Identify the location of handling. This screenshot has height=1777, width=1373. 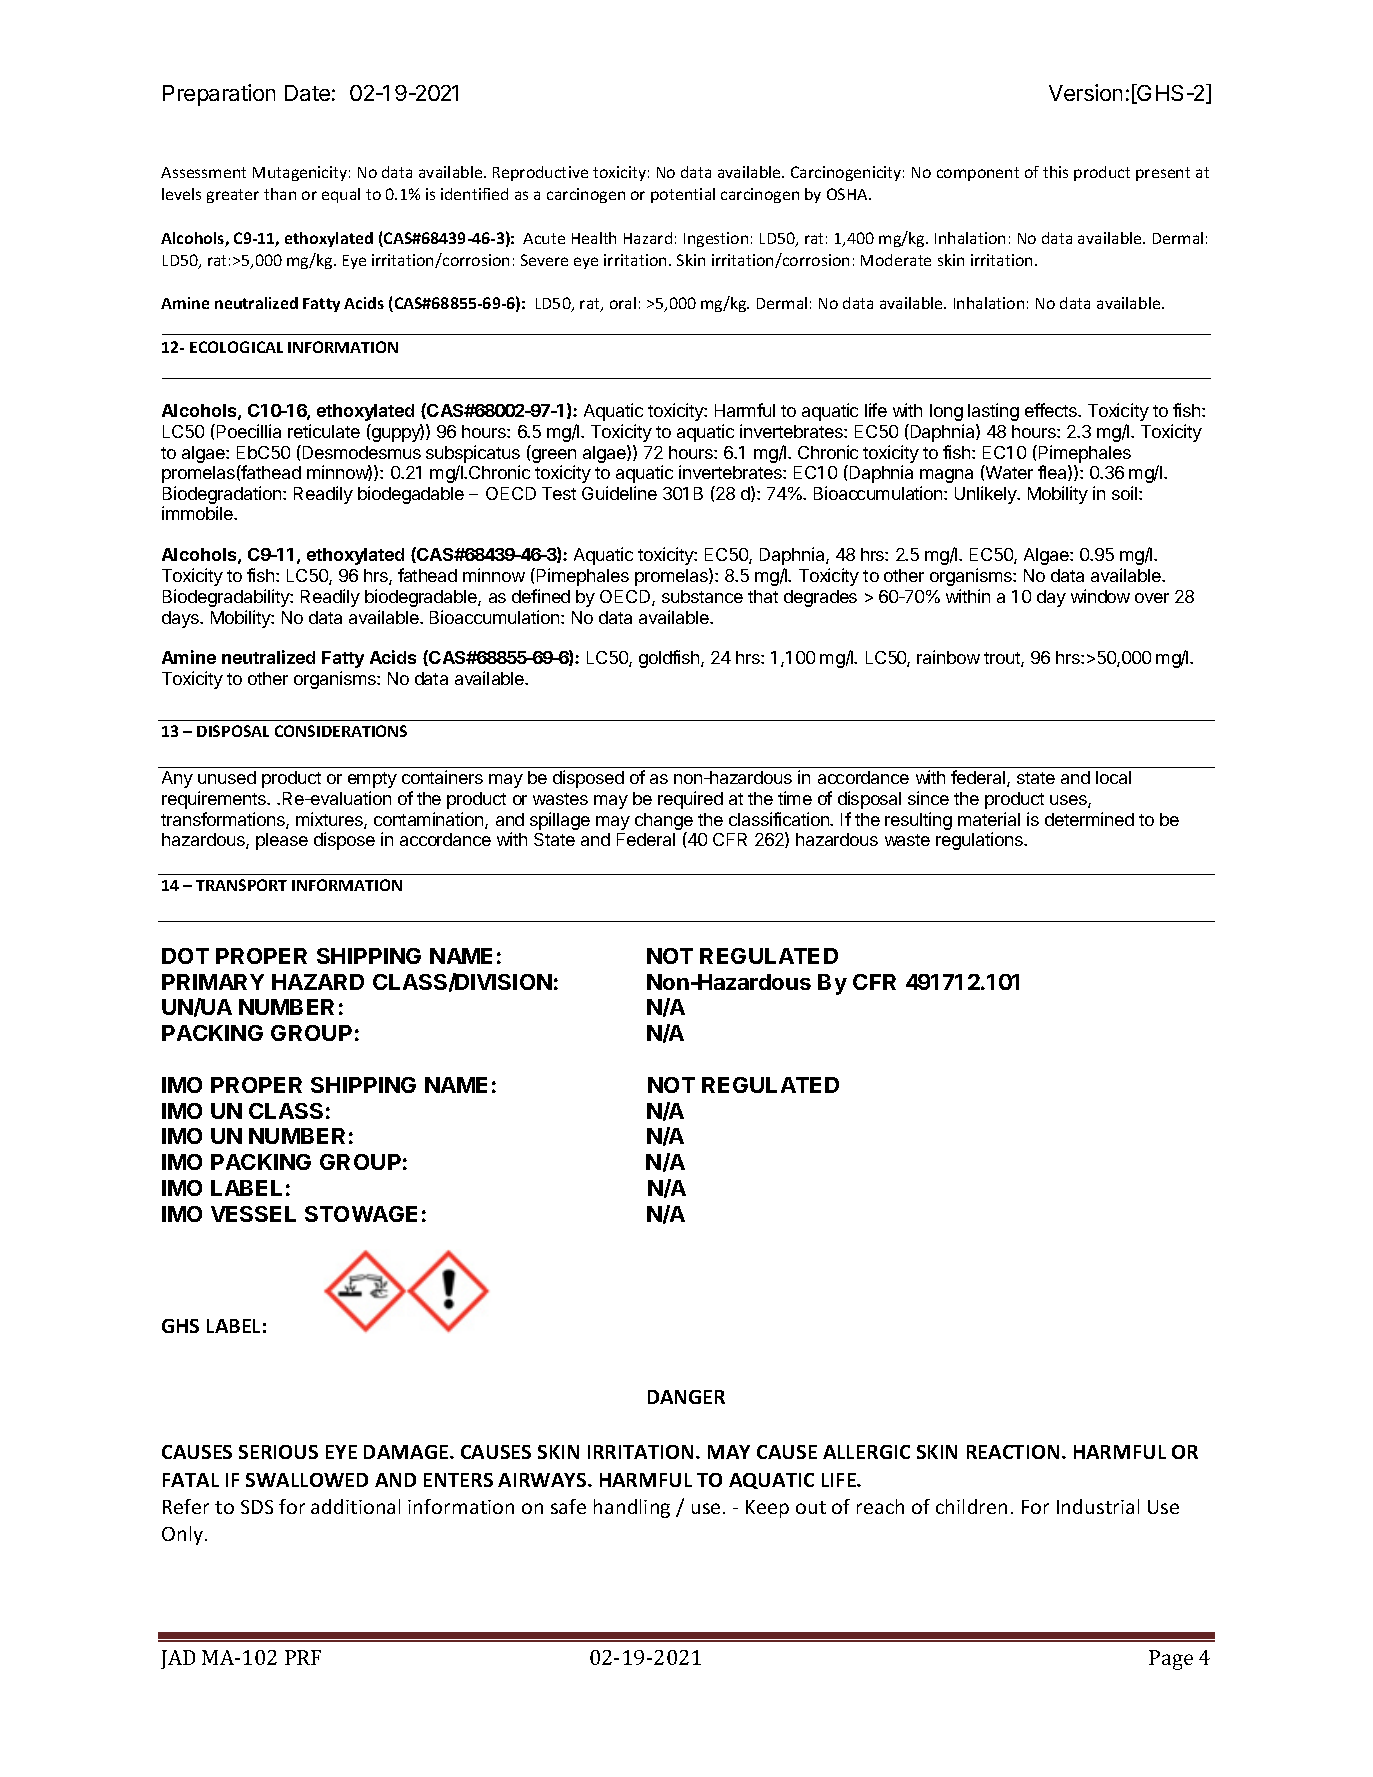
(632, 1508).
